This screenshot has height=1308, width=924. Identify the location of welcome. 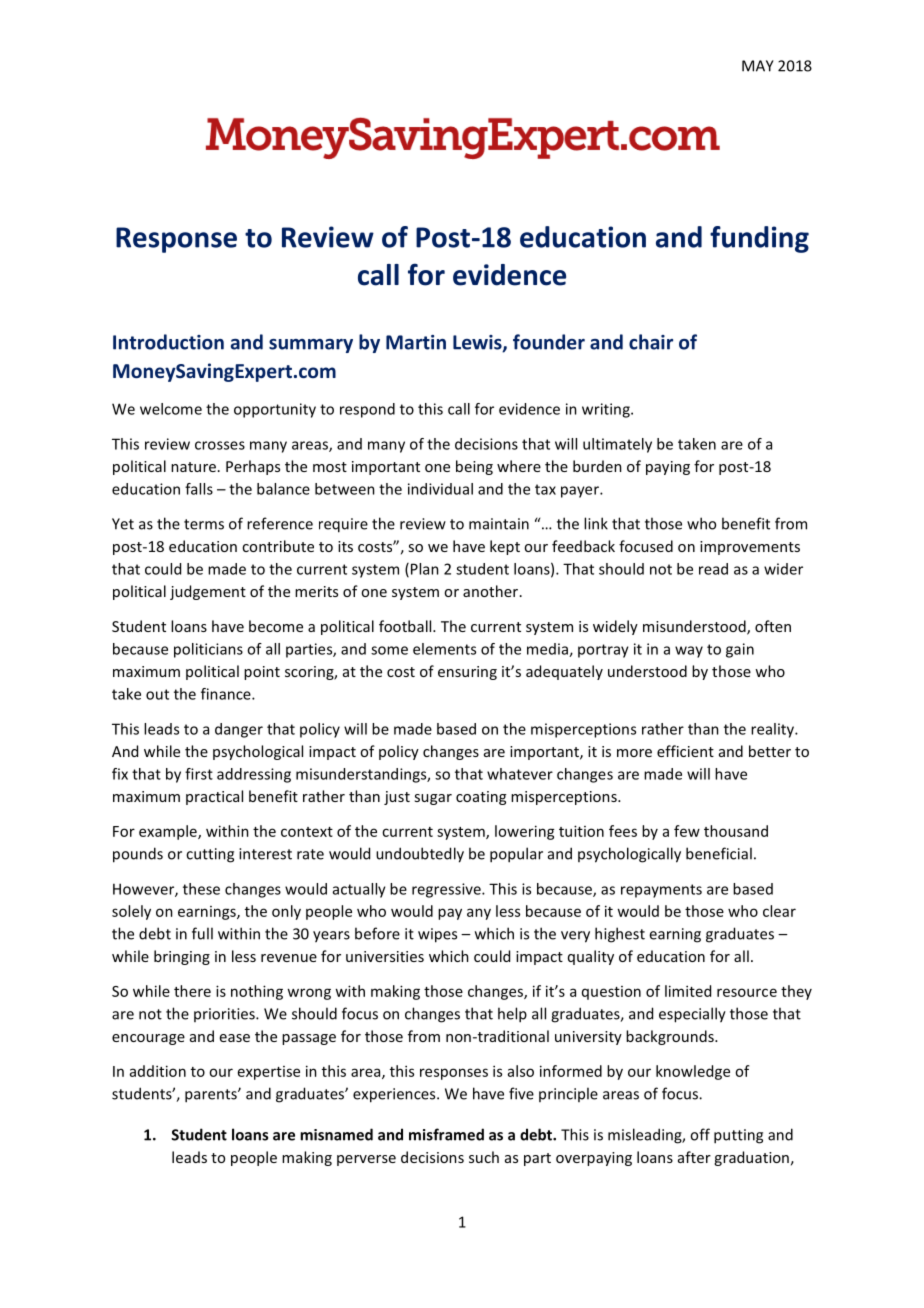
(171, 409).
